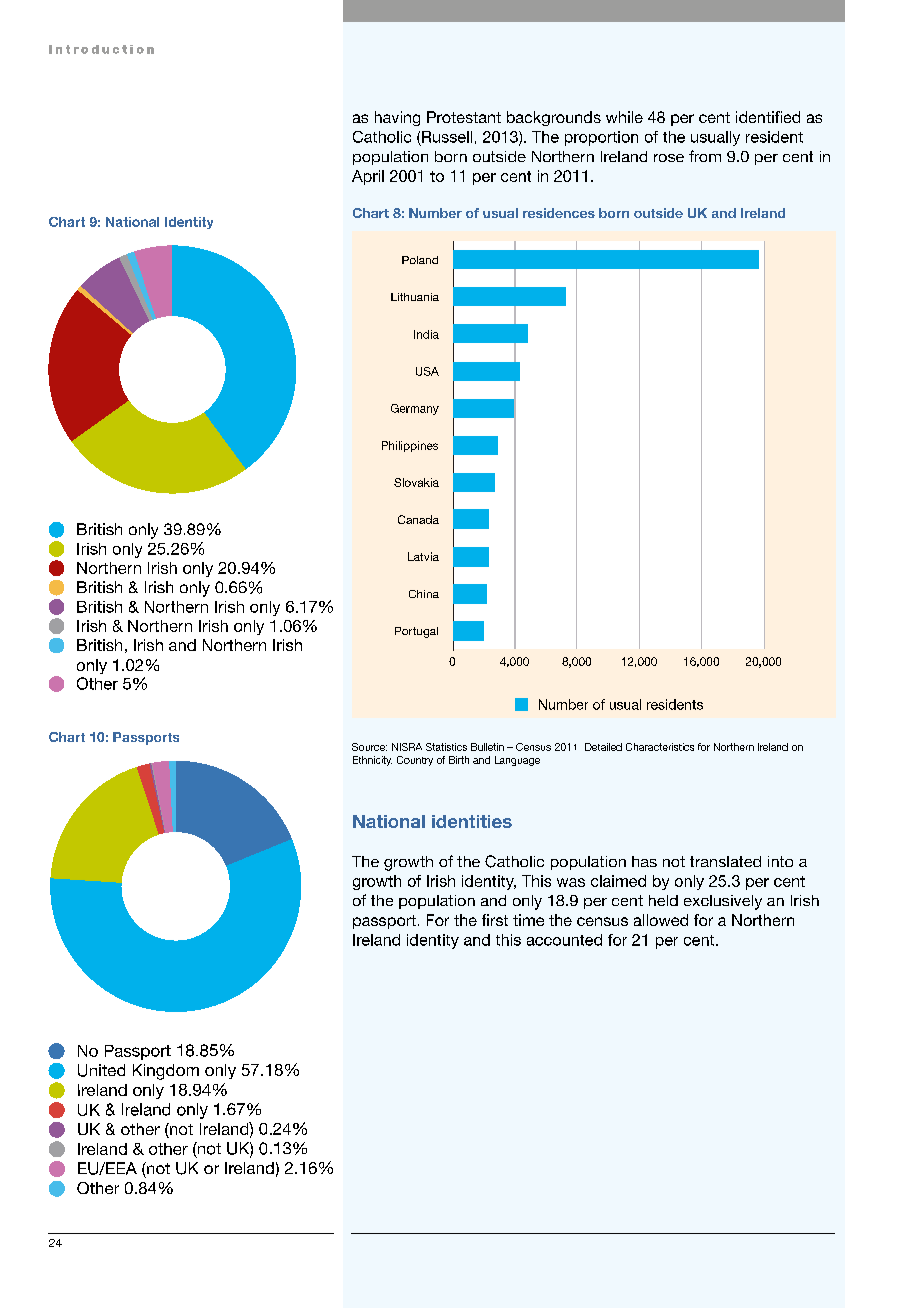  Describe the element at coordinates (427, 371) in the document. I see `USA` at that location.
